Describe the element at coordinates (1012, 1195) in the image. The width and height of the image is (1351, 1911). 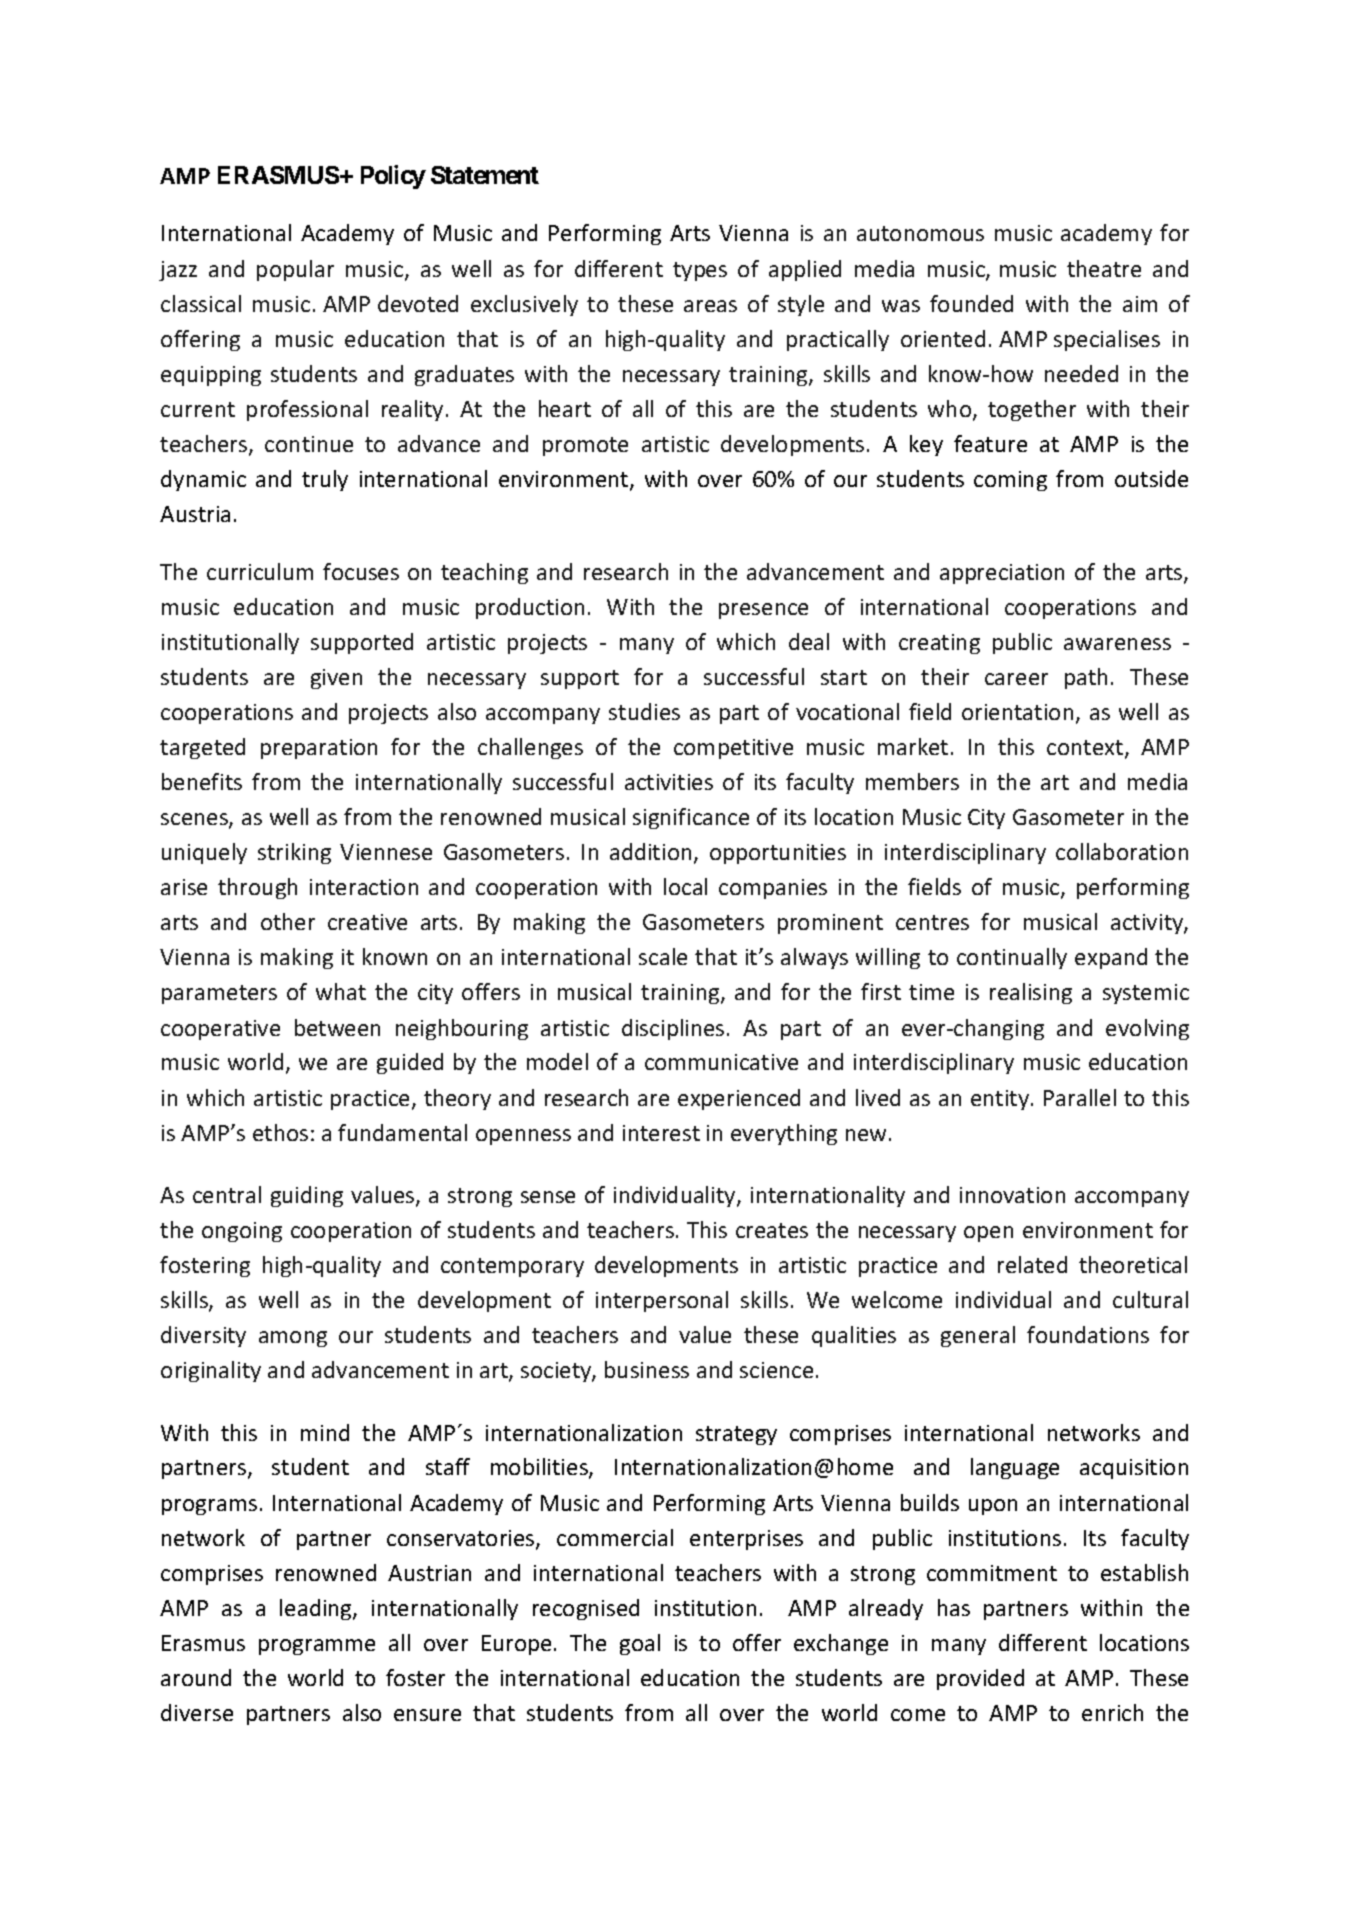
I see `innovation` at that location.
